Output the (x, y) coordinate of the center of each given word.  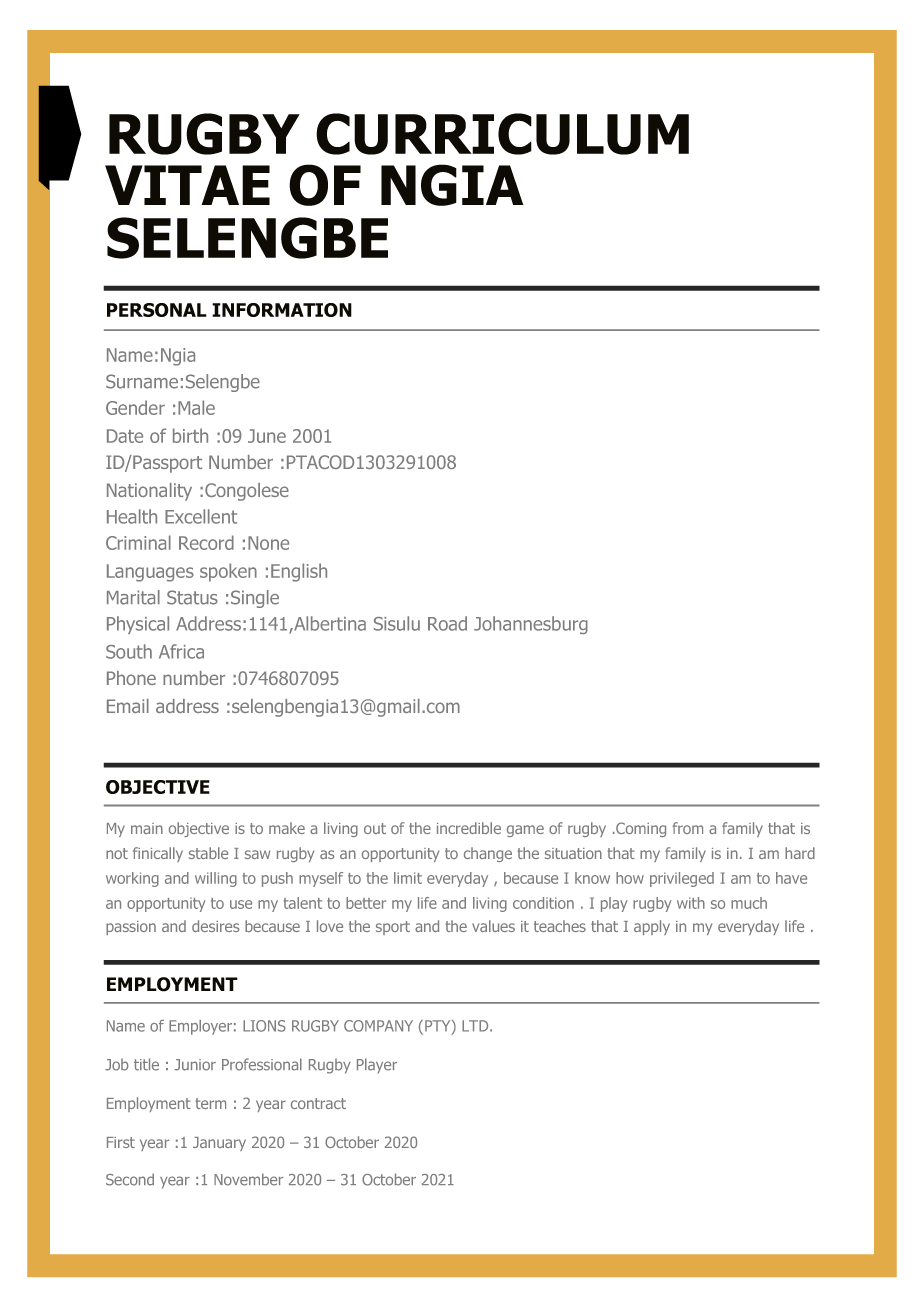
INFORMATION (282, 310)
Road (447, 623)
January (219, 1144)
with (691, 903)
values (493, 926)
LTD (476, 1026)
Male (196, 407)
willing (216, 879)
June (267, 436)
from (688, 828)
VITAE (187, 185)
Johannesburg (531, 625)
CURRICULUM (502, 134)
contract (318, 1103)
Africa (181, 651)
